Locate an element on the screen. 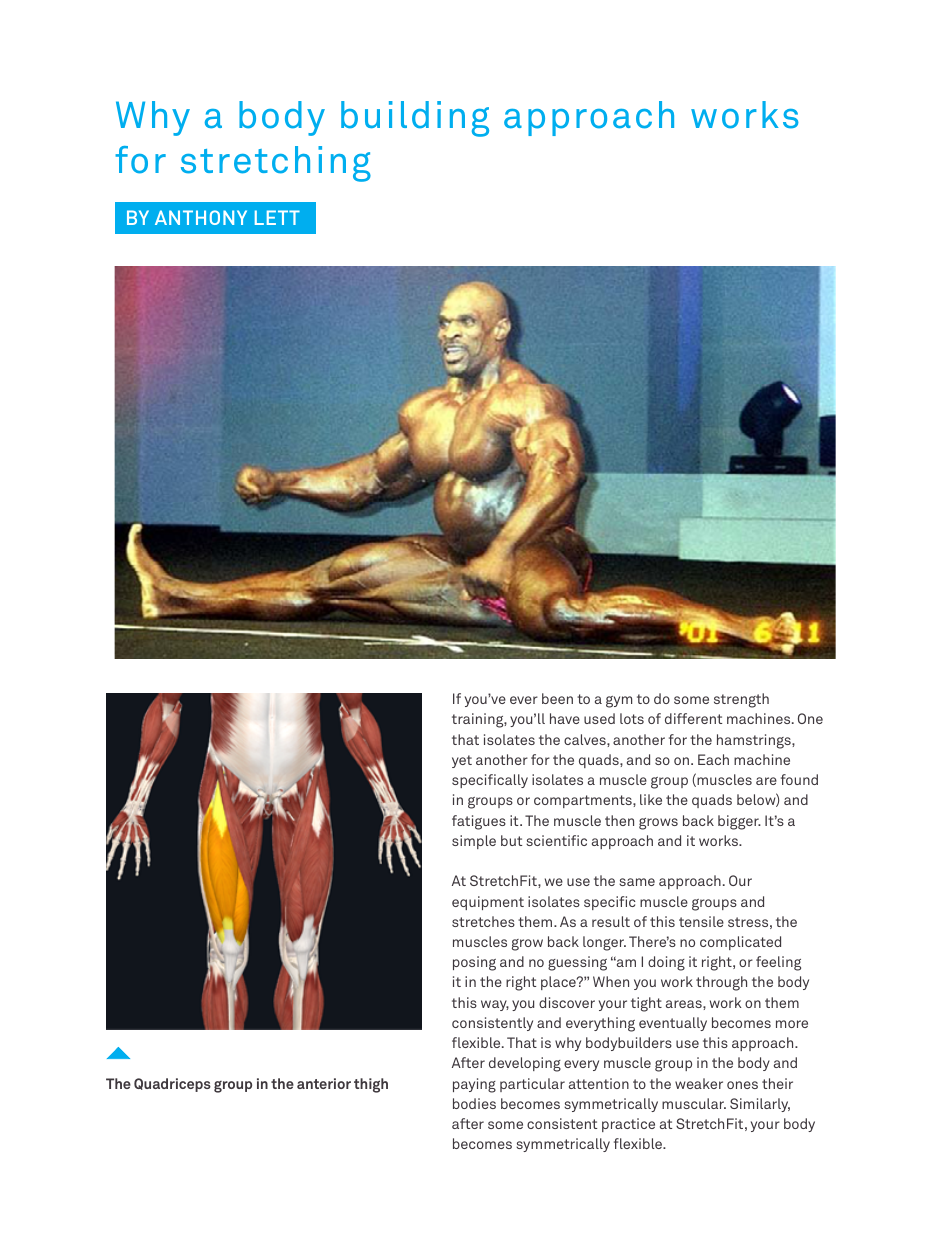 This screenshot has height=1233, width=952. fatigues is located at coordinates (479, 822).
